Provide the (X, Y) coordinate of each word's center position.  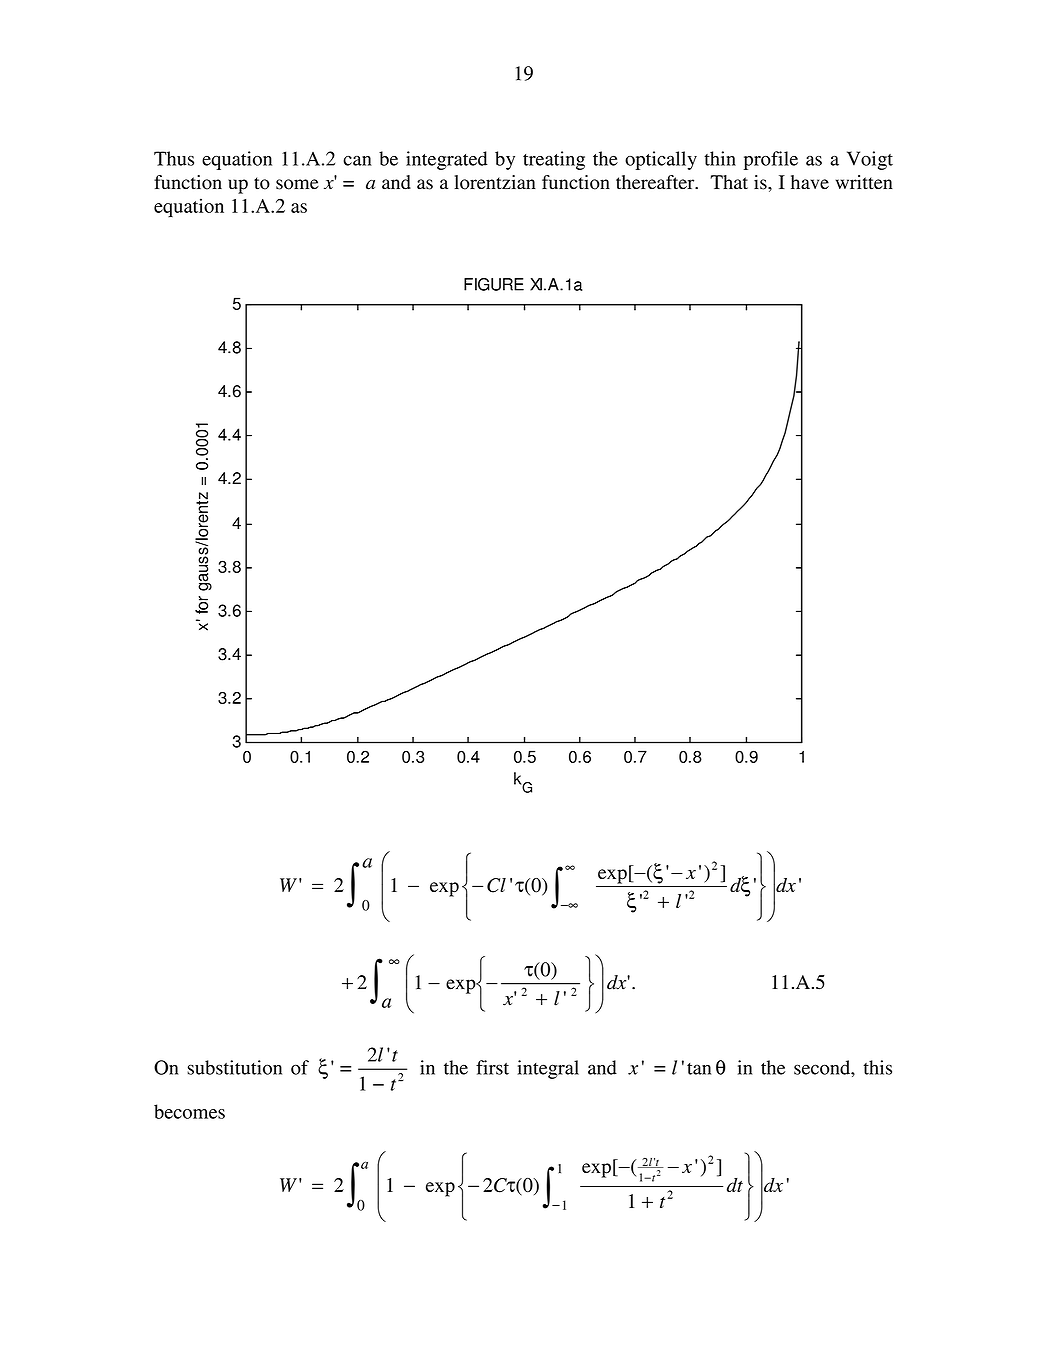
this (877, 1067)
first (492, 1067)
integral (548, 1069)
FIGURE (494, 284)
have (810, 182)
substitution (234, 1067)
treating (554, 160)
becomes (189, 1111)
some (297, 184)
